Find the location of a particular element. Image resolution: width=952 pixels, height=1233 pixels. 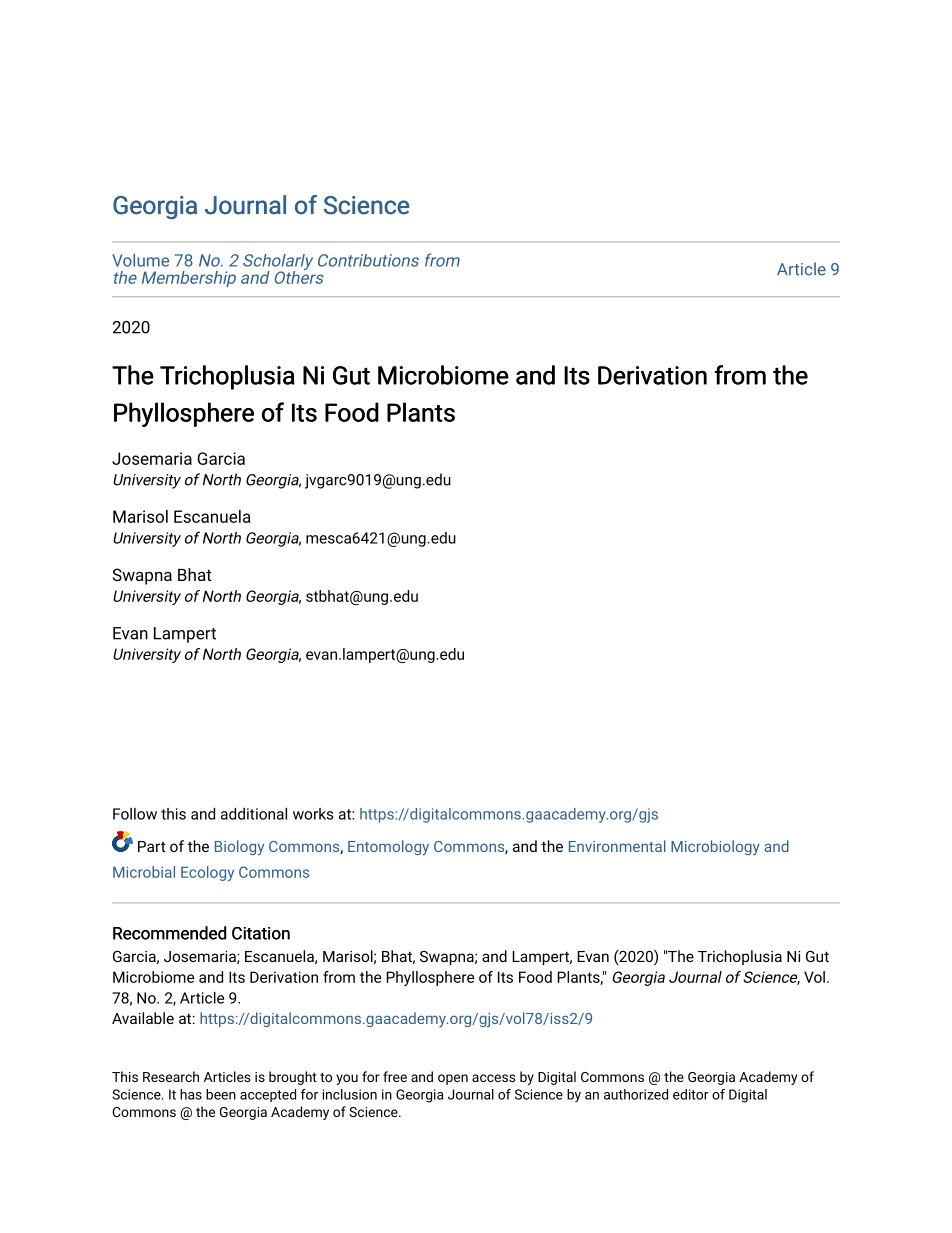

Research is located at coordinates (171, 1076).
